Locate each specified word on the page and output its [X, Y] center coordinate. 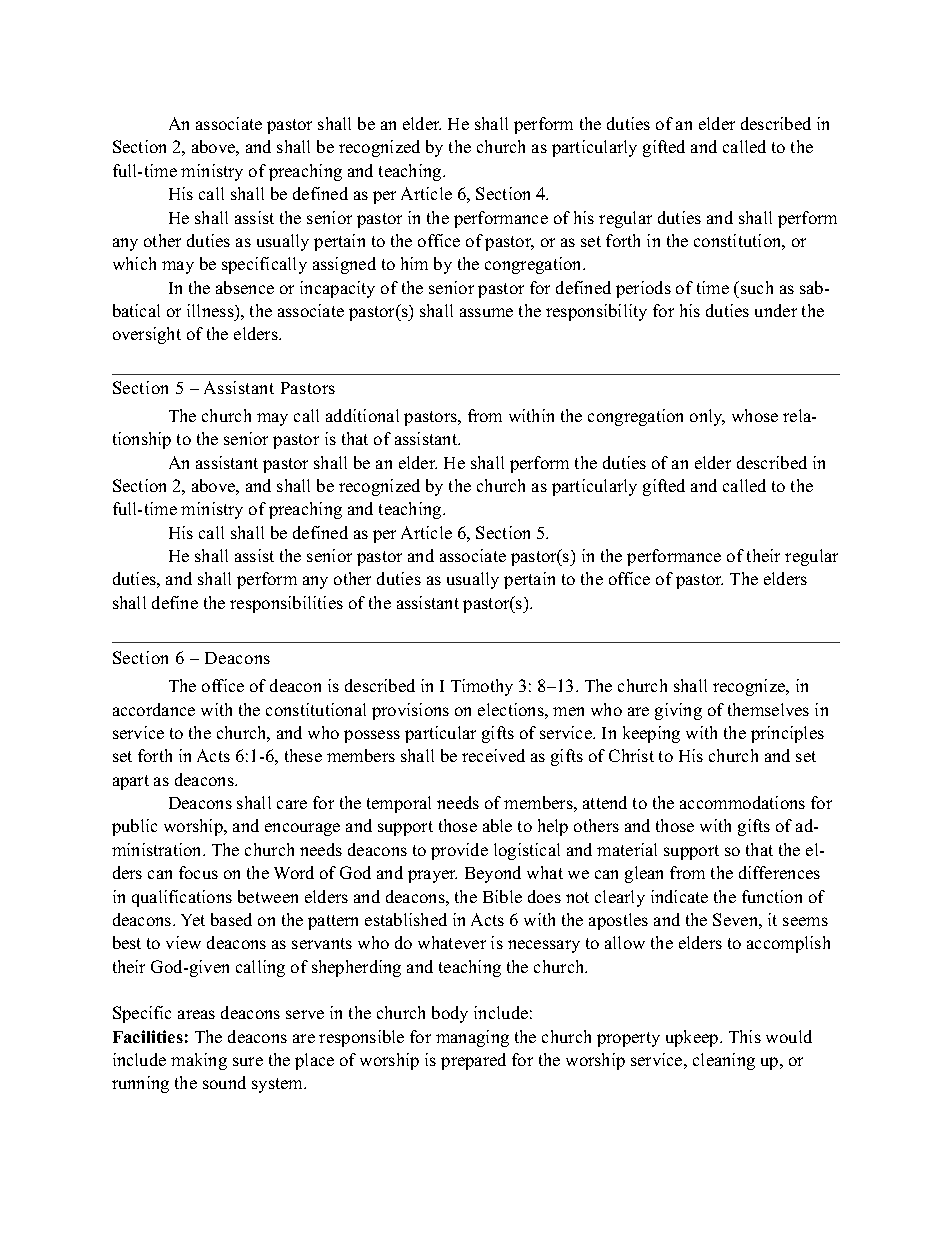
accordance [154, 709]
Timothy [482, 687]
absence [245, 287]
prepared [473, 1061]
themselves [768, 709]
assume [486, 312]
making [199, 1061]
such [757, 287]
